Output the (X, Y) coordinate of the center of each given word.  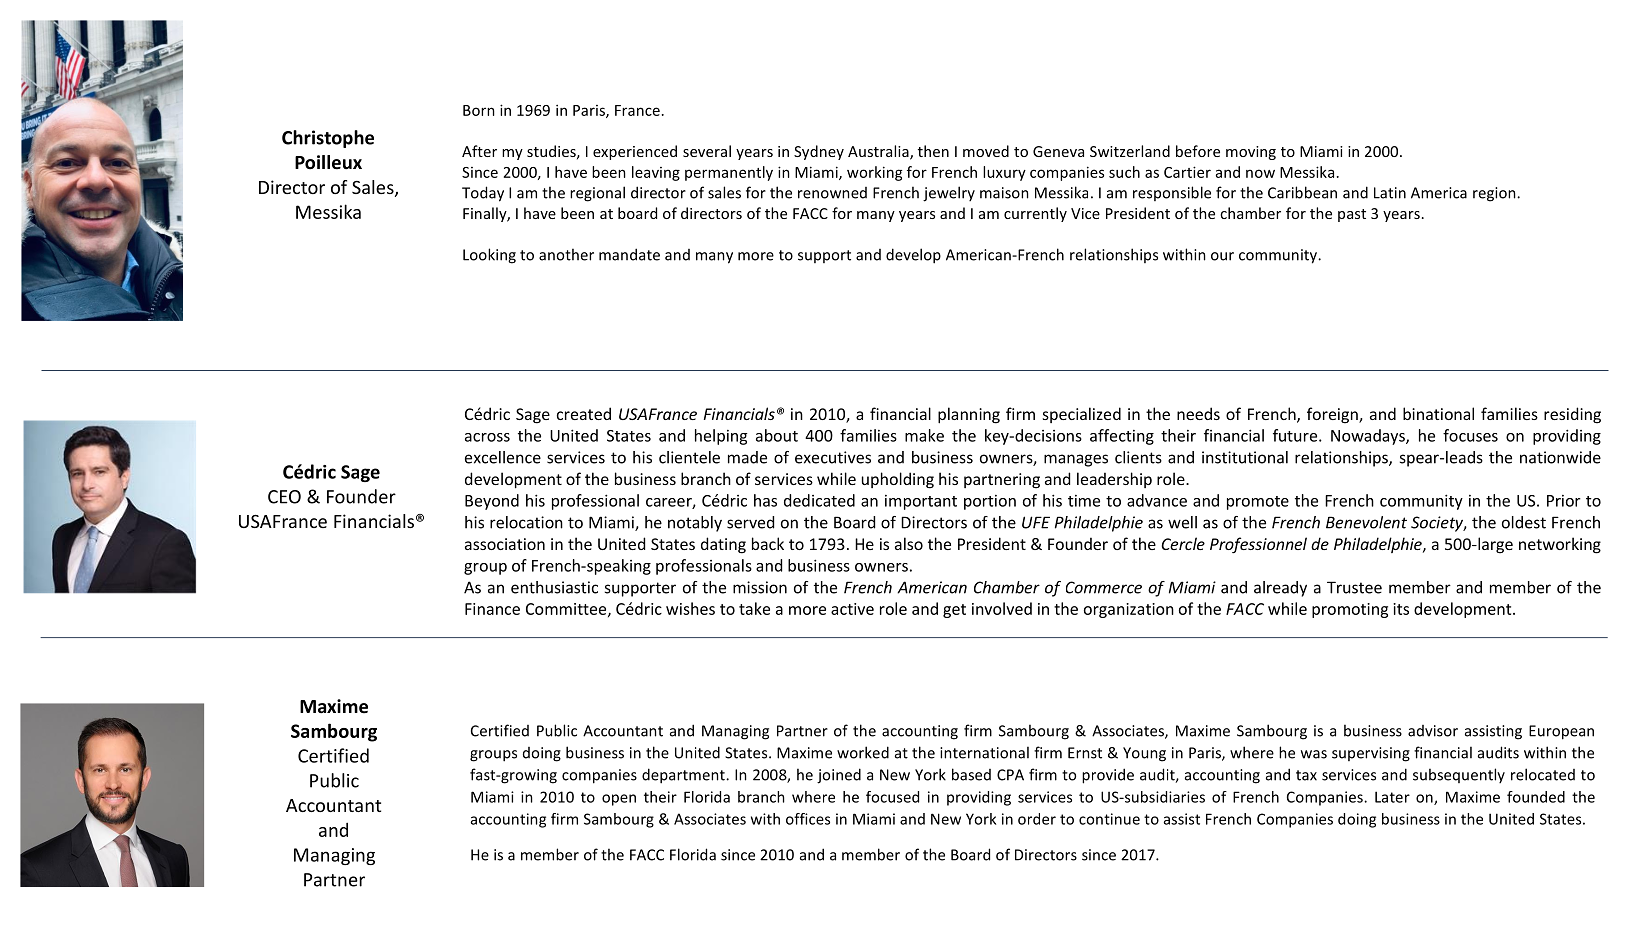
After (479, 151)
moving (1251, 153)
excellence (503, 457)
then (933, 151)
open (619, 800)
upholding (898, 480)
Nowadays (1369, 437)
